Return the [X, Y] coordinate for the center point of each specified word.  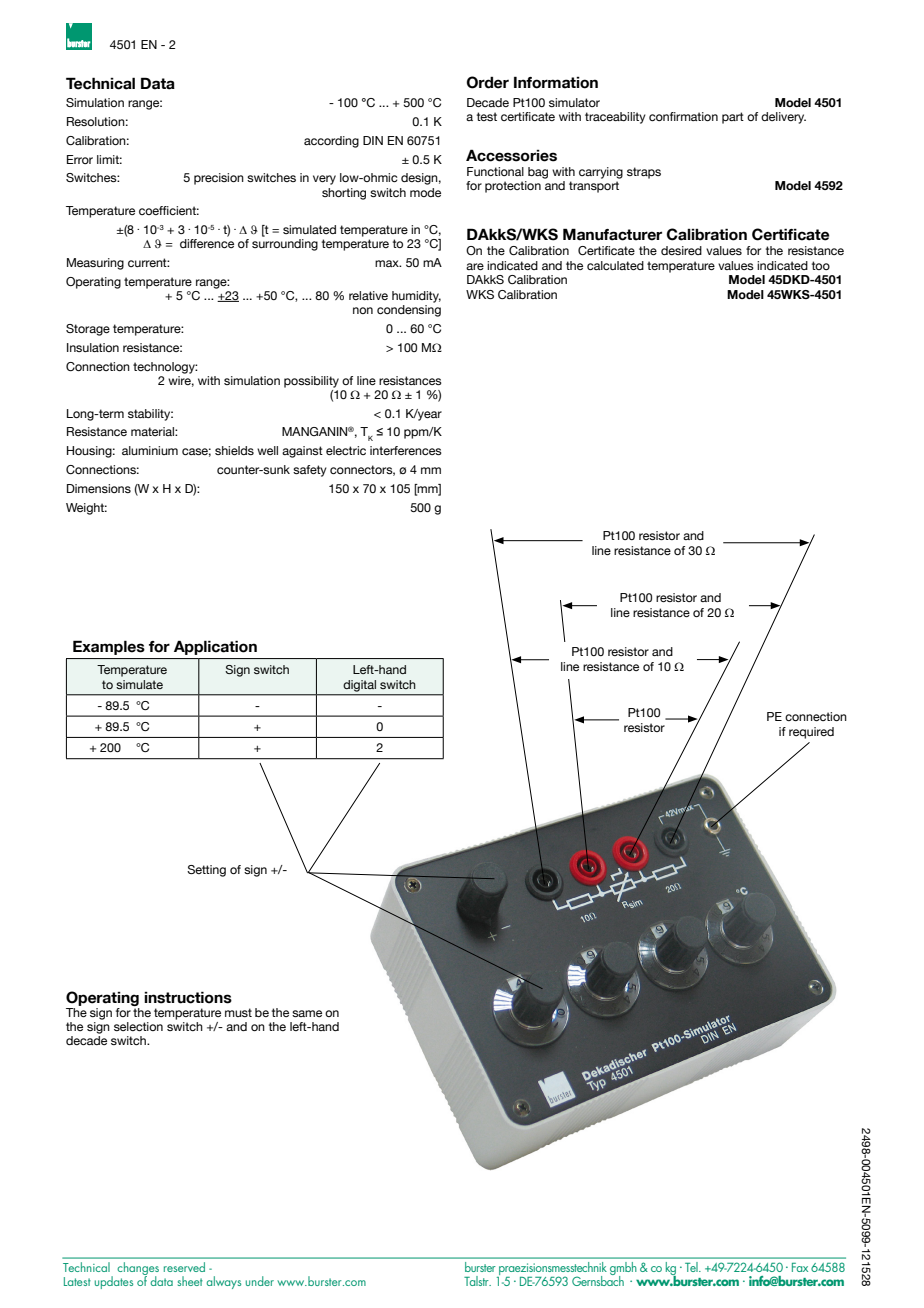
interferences [406, 450]
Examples [109, 648]
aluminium [150, 450]
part [733, 118]
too [821, 265]
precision [219, 179]
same [307, 1013]
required [811, 733]
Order [488, 82]
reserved [184, 1267]
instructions [188, 997]
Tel [692, 1267]
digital [360, 686]
